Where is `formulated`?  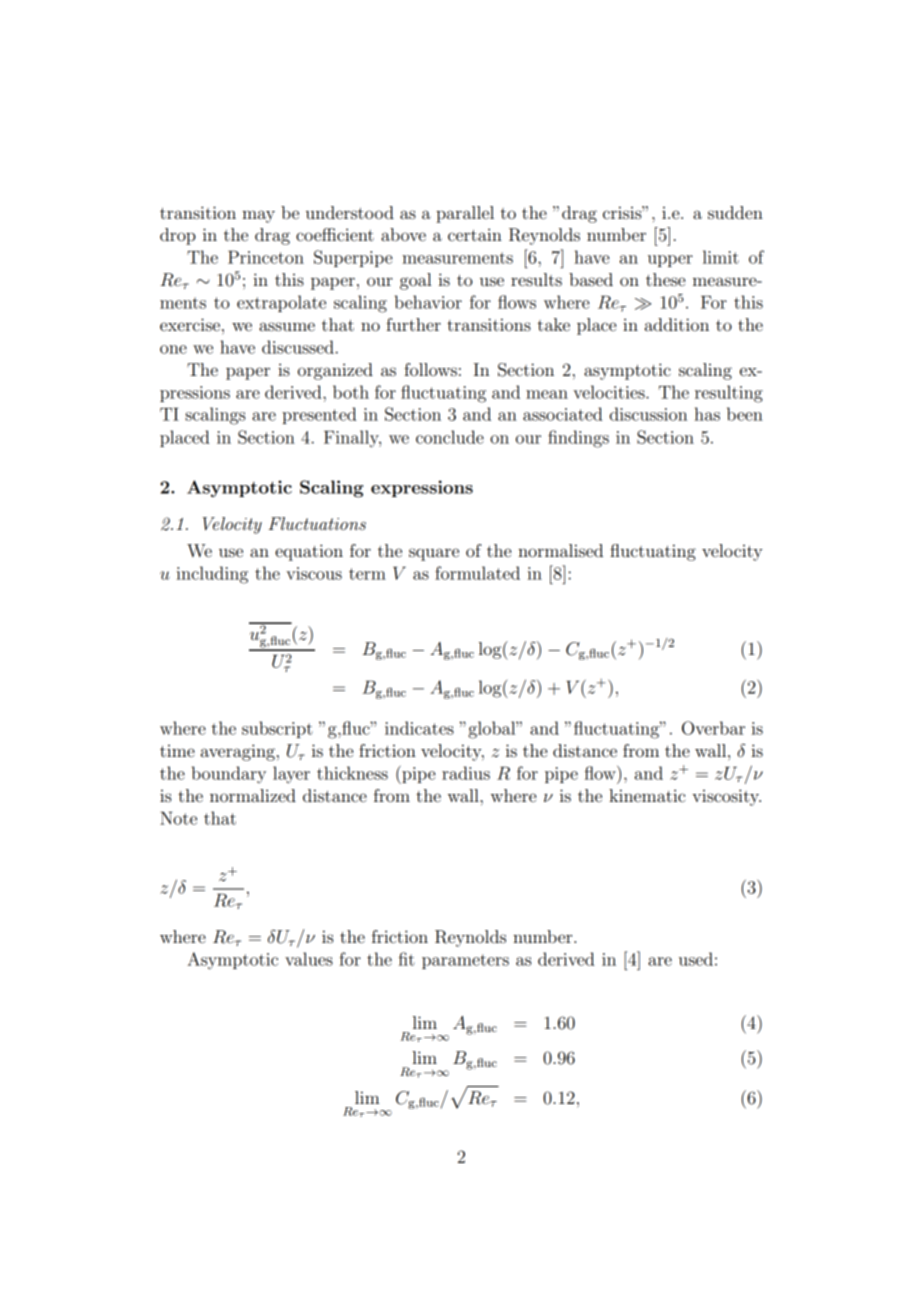 formulated is located at coordinates (477, 573).
